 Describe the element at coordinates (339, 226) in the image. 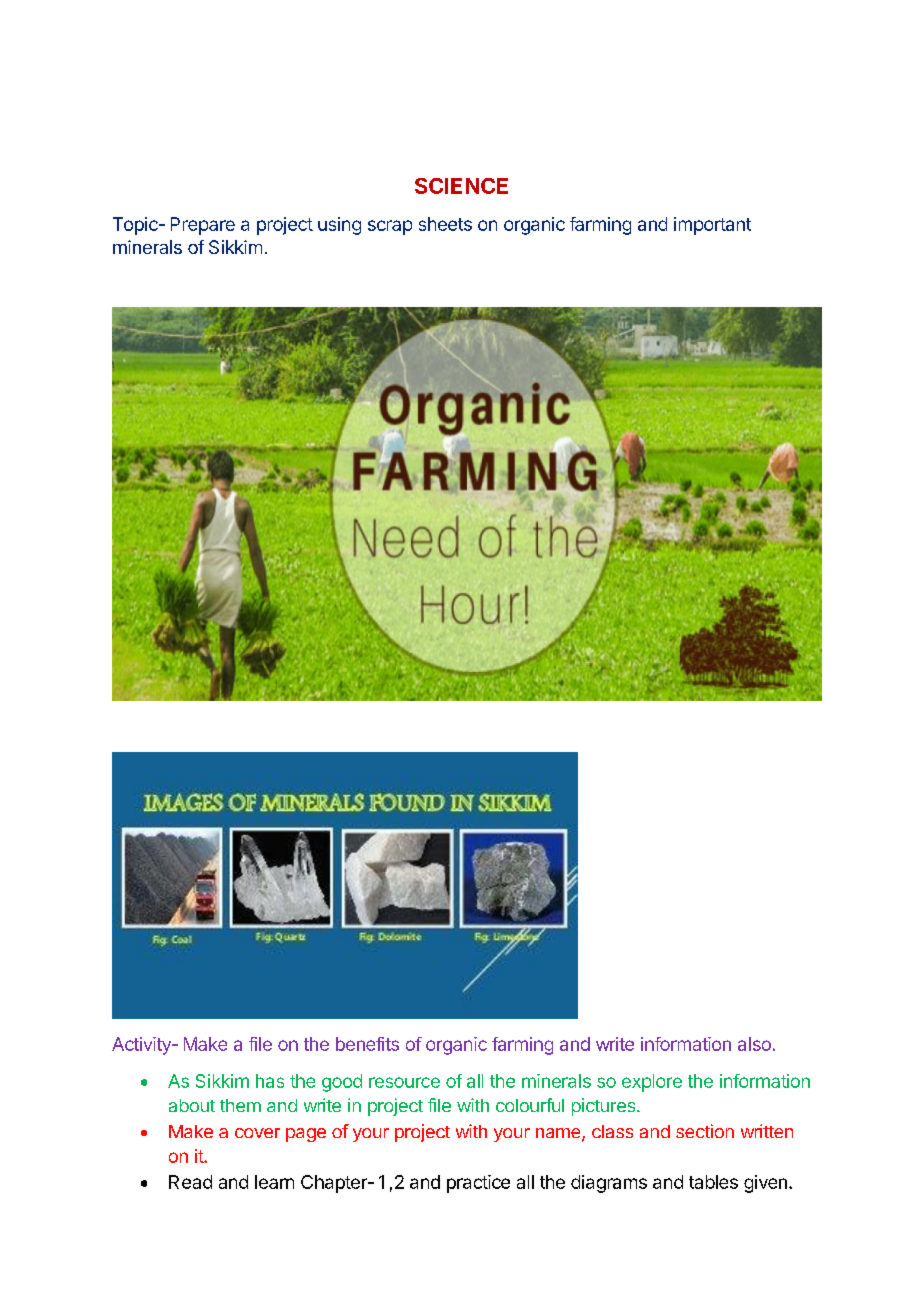

I see `using` at that location.
